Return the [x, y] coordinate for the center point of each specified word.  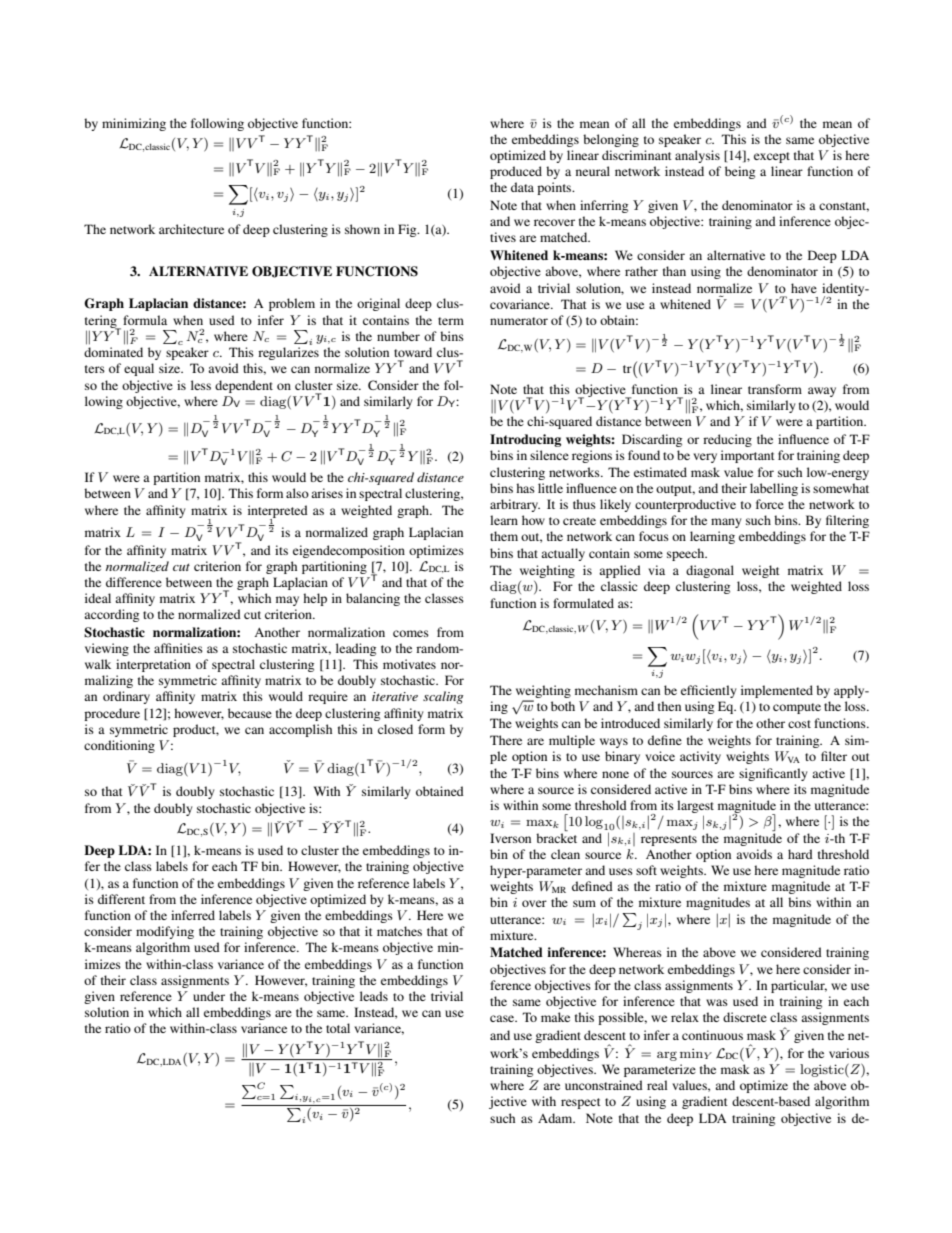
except [772, 157]
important [748, 456]
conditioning [119, 746]
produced [516, 172]
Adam [556, 1118]
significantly [773, 774]
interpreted [278, 512]
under [209, 996]
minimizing [134, 124]
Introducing [525, 440]
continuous [712, 1035]
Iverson [510, 838]
